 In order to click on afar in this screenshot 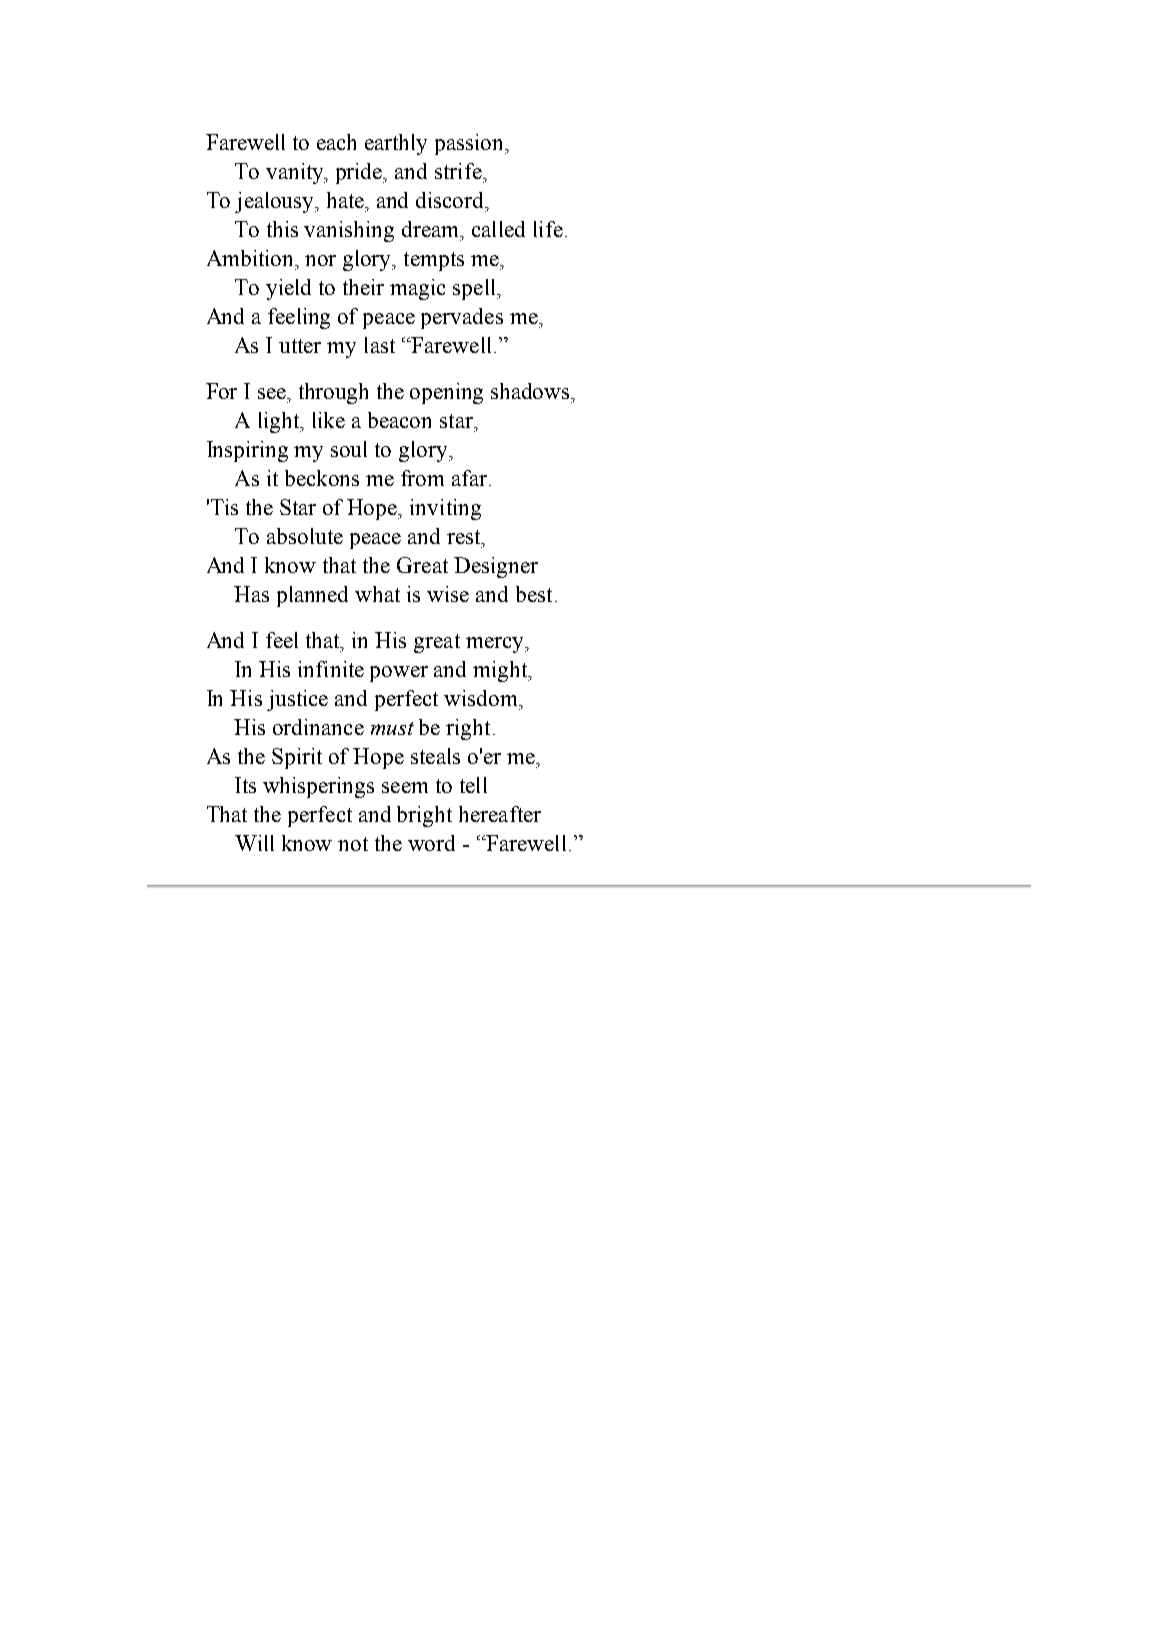, I will do `click(471, 478)`.
